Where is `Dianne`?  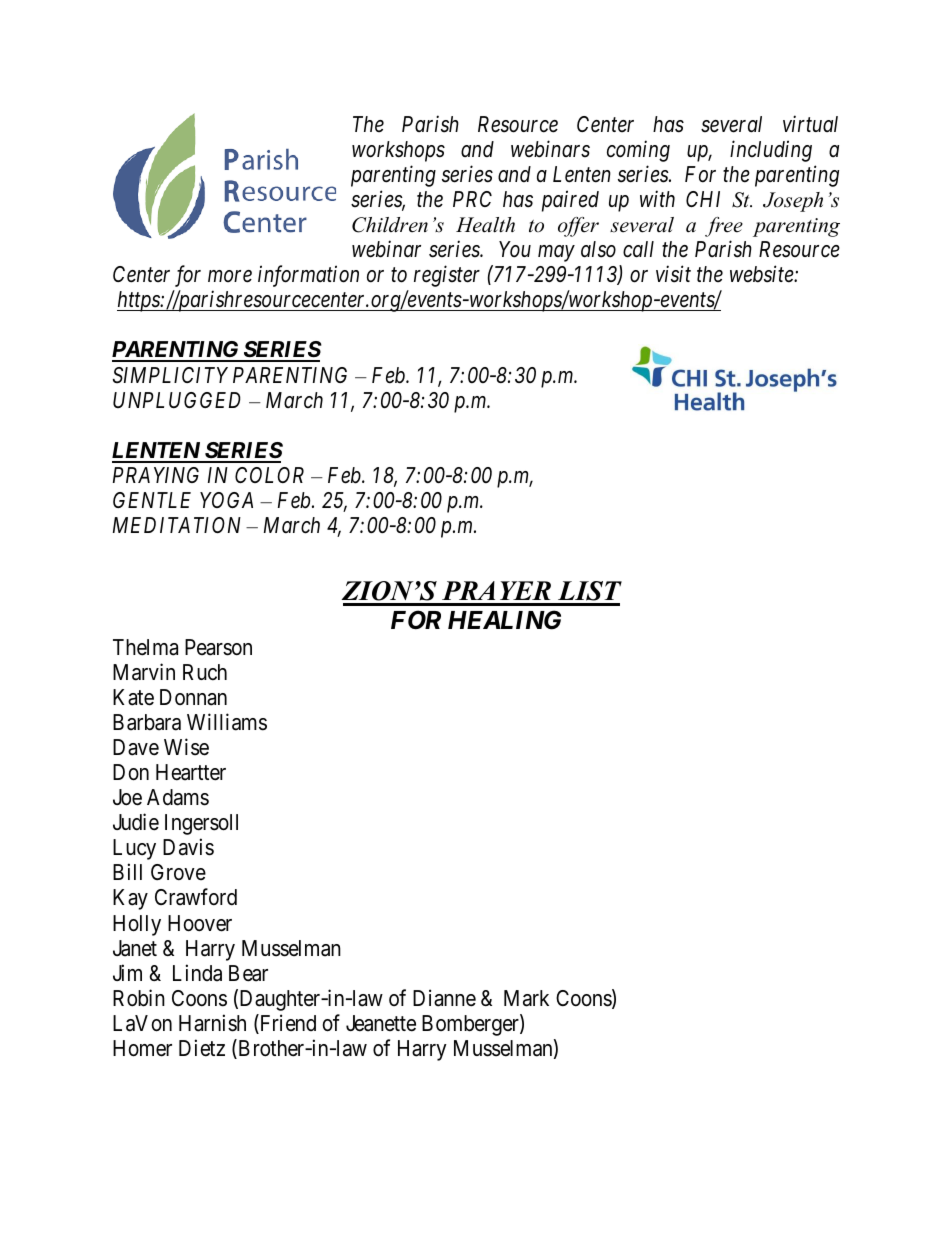
Dianne is located at coordinates (444, 998).
